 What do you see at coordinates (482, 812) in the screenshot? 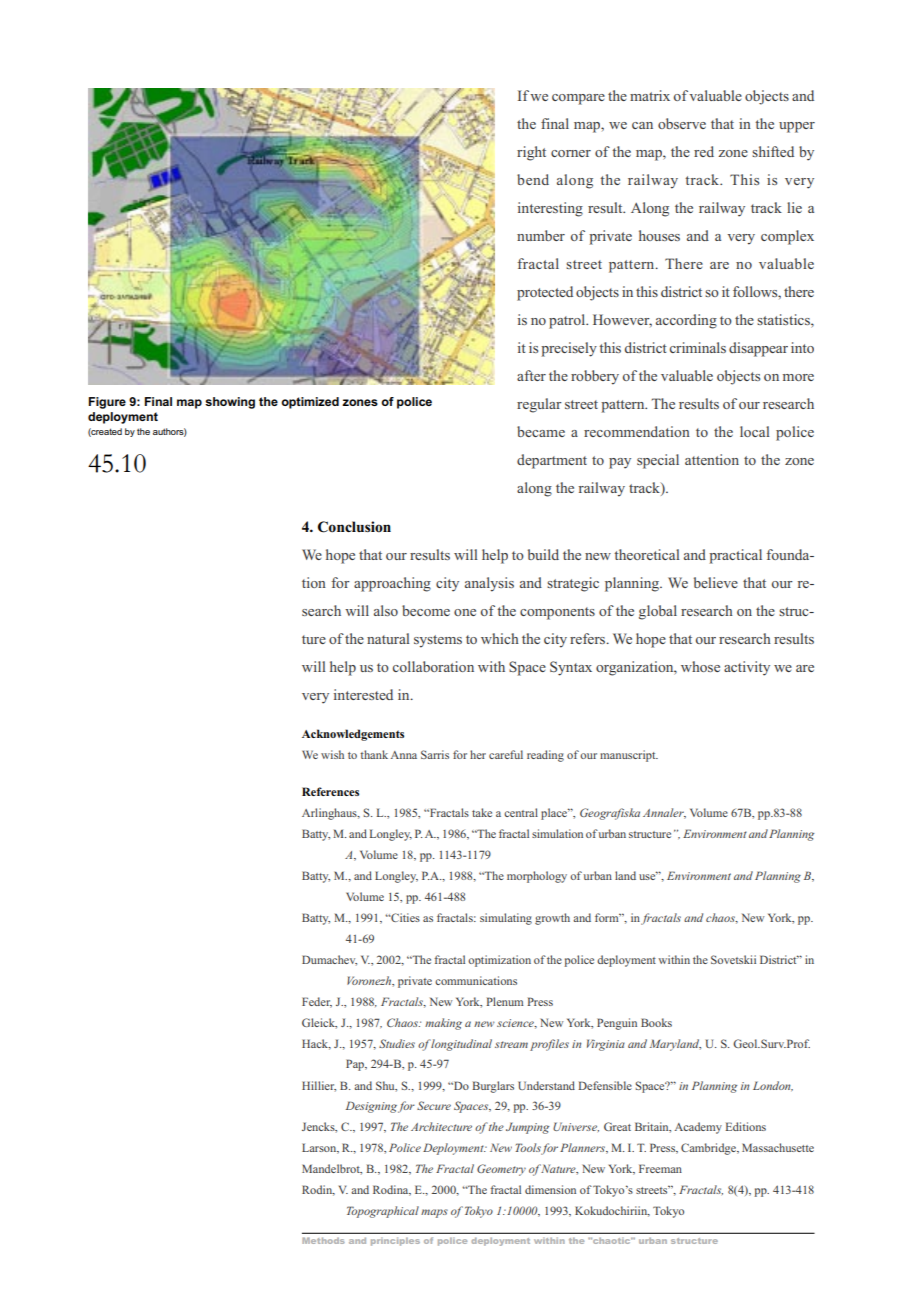
I see `take` at bounding box center [482, 812].
